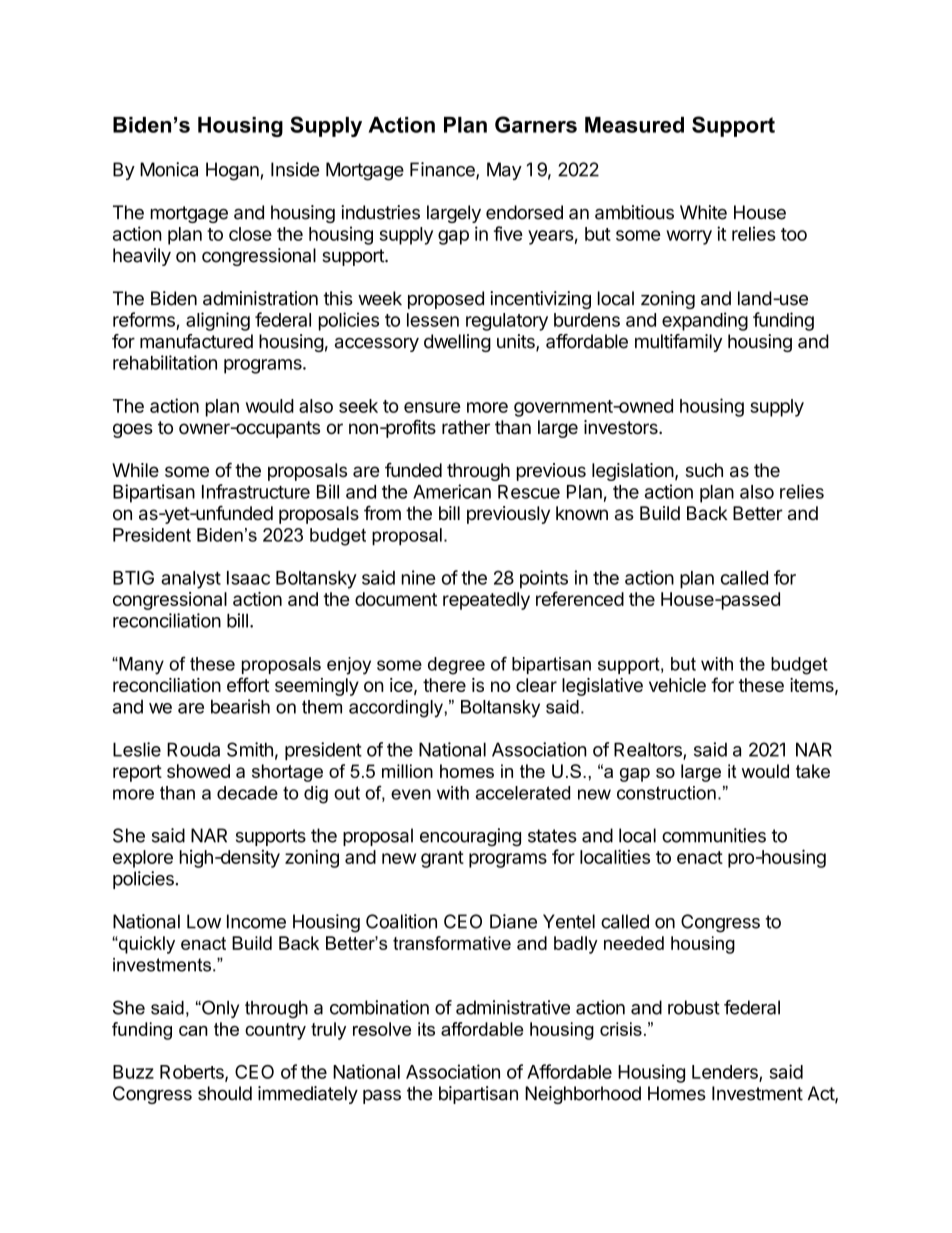 Image resolution: width=952 pixels, height=1233 pixels. What do you see at coordinates (703, 212) in the screenshot?
I see `White` at bounding box center [703, 212].
